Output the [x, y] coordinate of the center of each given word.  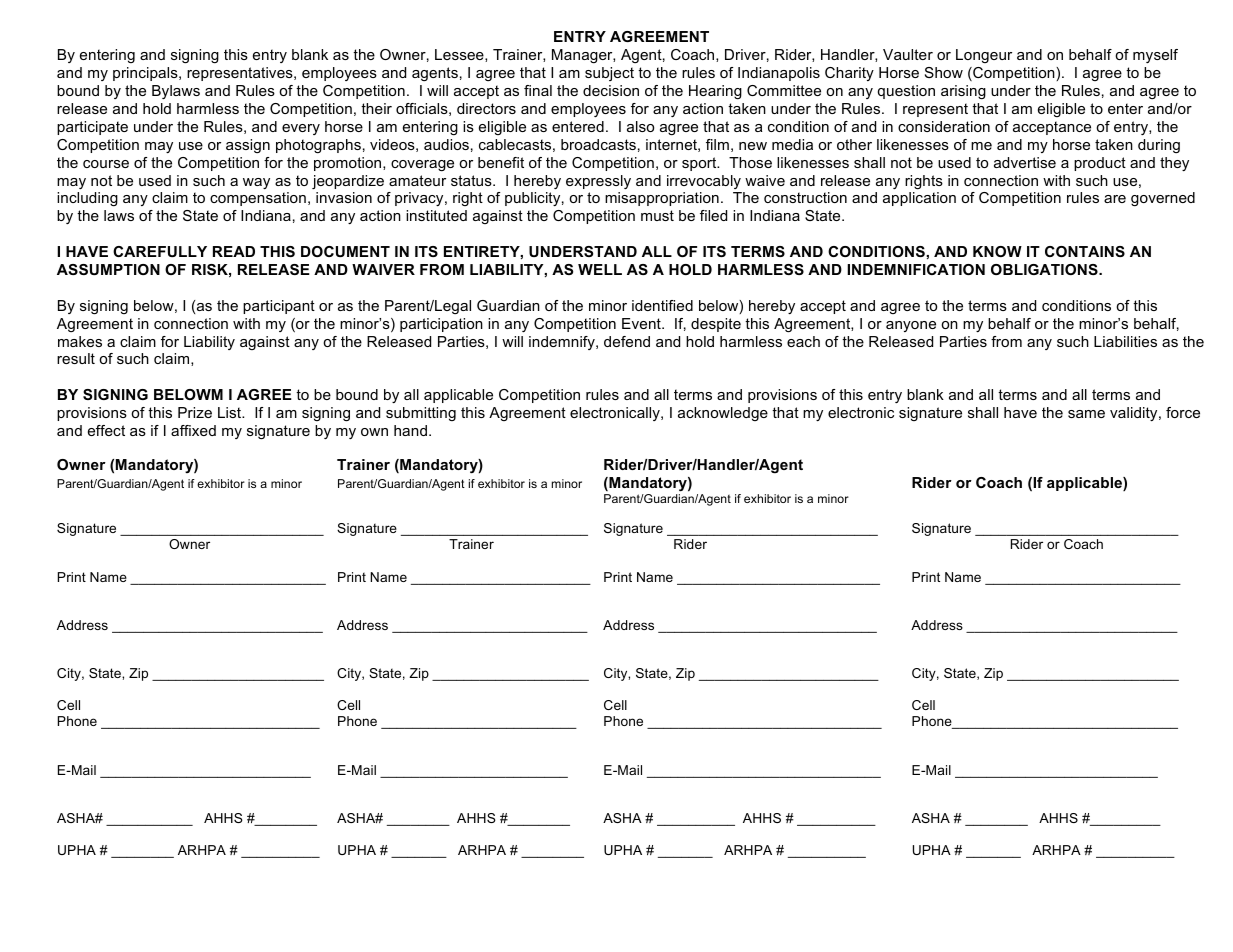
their [376, 108]
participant [279, 307]
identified [662, 305]
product [1100, 164]
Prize [195, 412]
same [1086, 414]
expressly [598, 182]
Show [944, 72]
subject [609, 74]
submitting [421, 414]
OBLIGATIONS [1045, 269]
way [256, 183]
